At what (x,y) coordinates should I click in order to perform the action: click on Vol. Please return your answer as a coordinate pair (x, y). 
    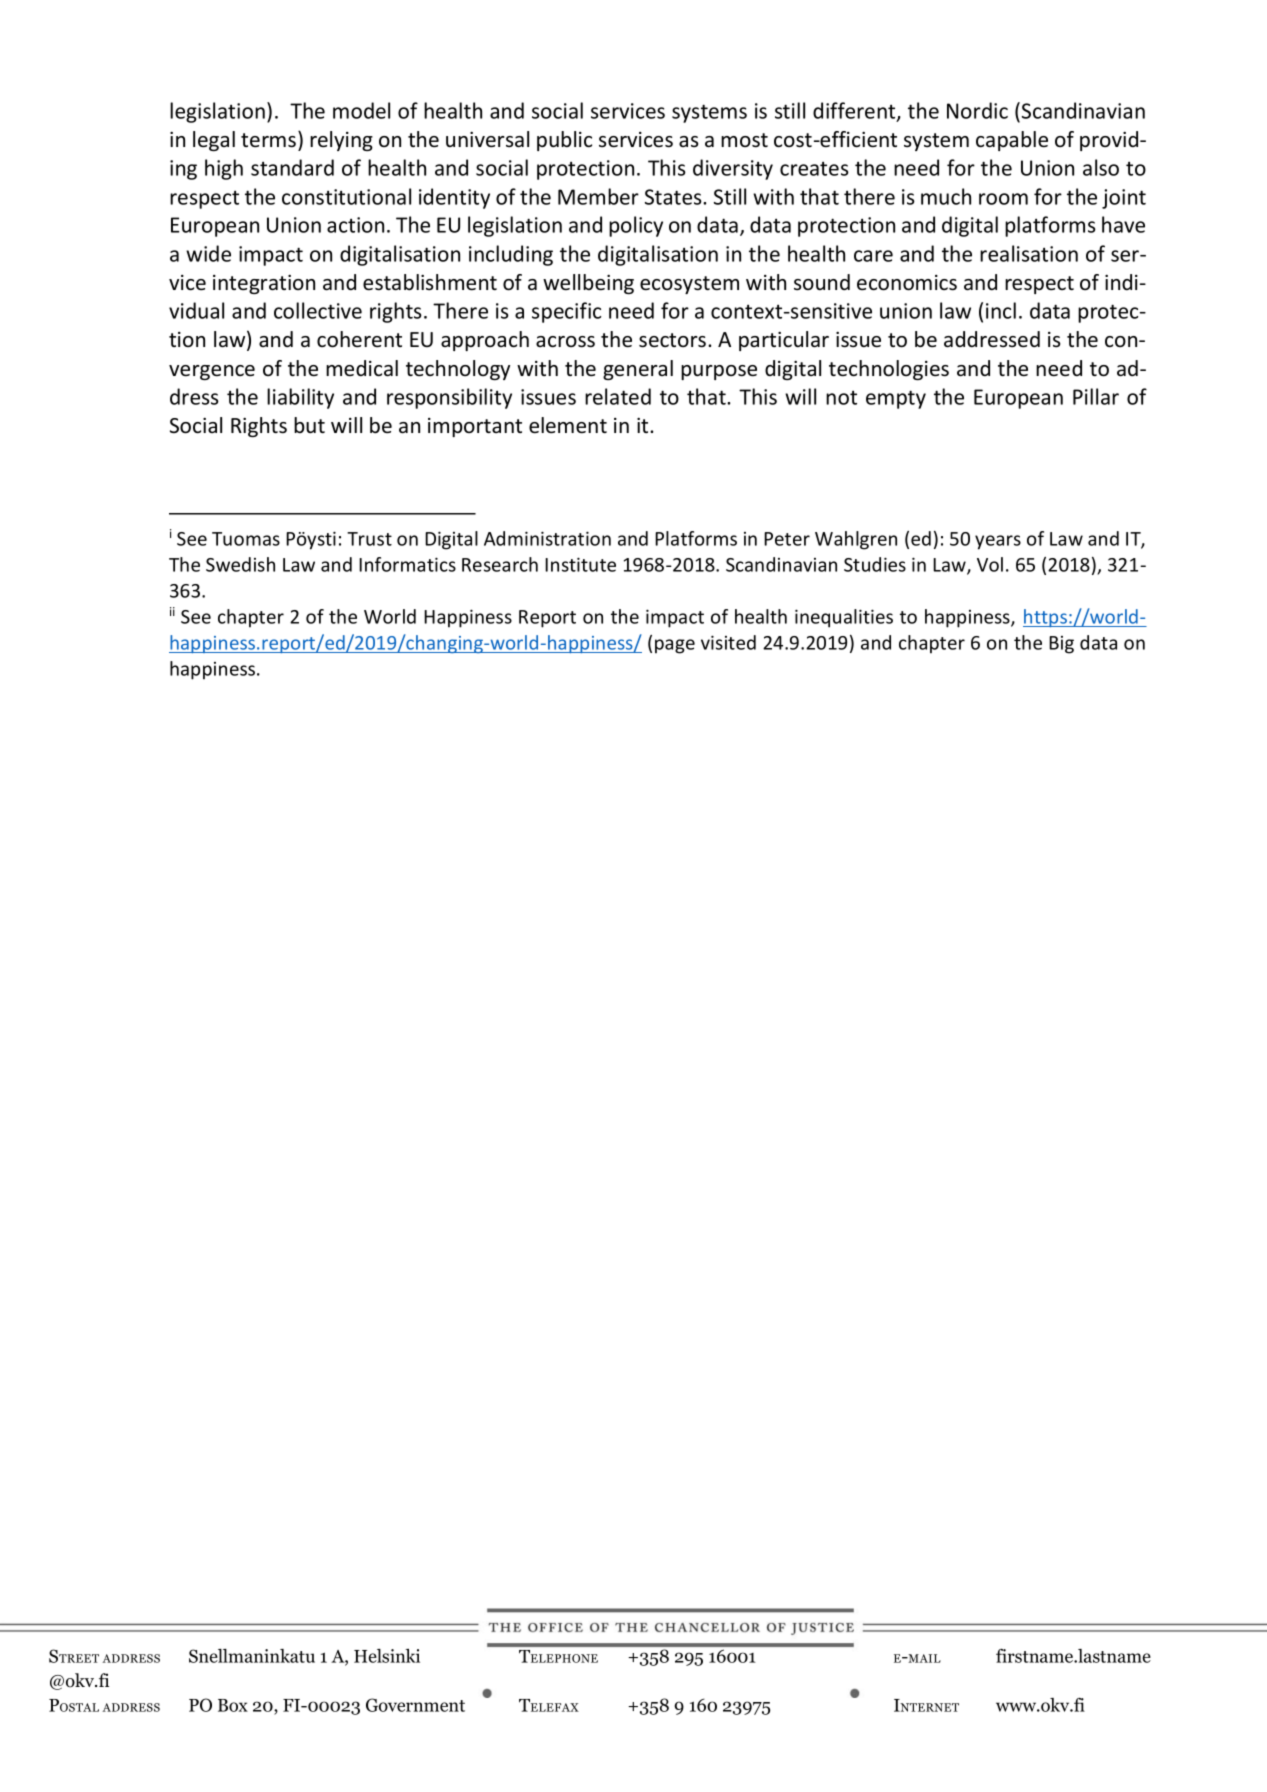
    Looking at the image, I should click on (990, 564).
